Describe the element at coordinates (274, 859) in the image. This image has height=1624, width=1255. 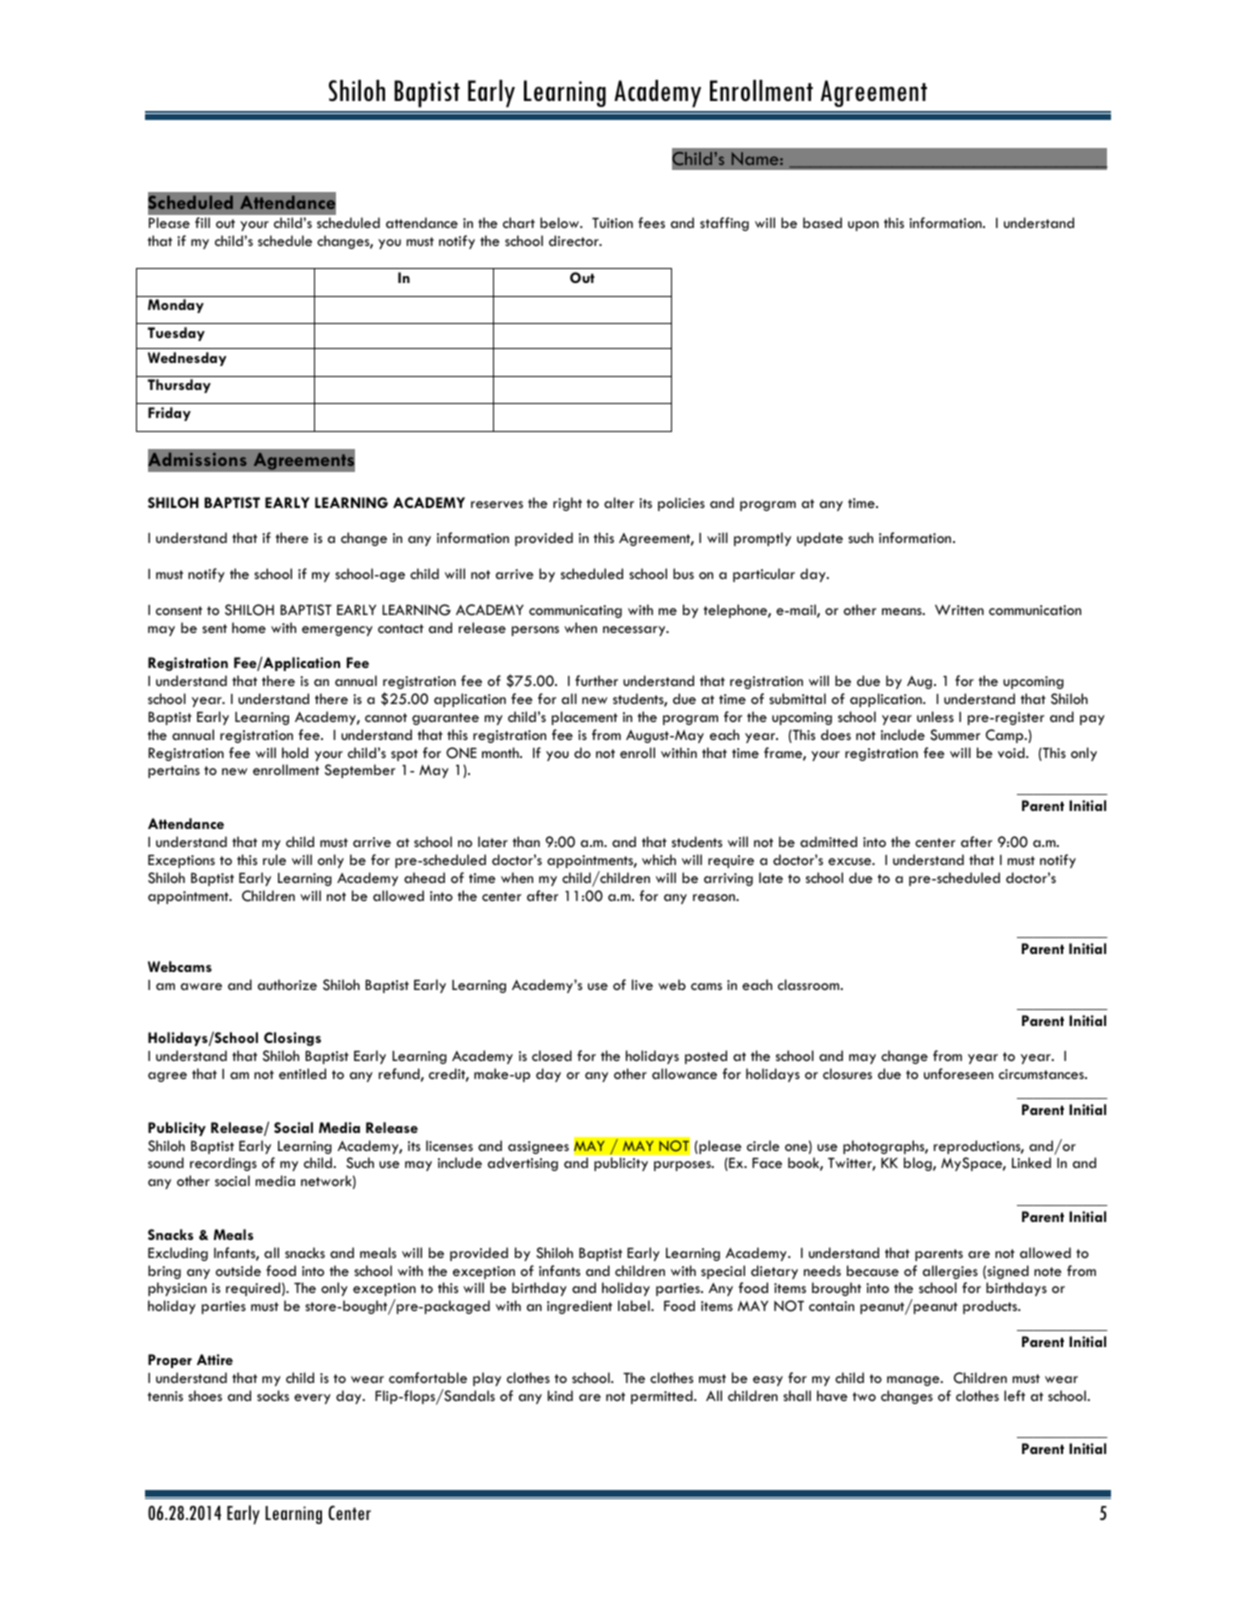
I see `rule` at that location.
